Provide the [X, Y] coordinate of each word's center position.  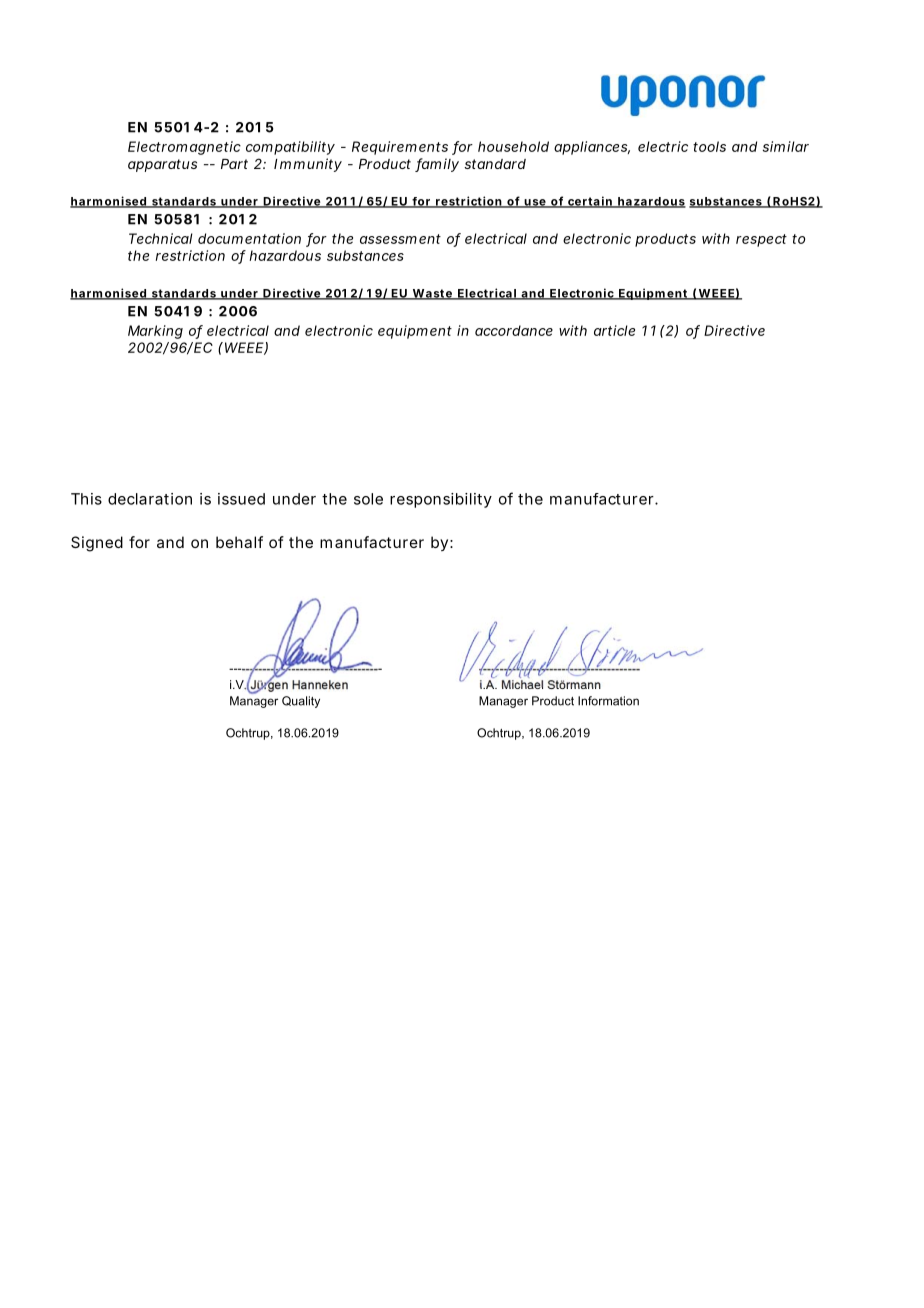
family [437, 165]
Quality [301, 702]
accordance [514, 330]
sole [368, 499]
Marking [155, 332]
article [614, 330]
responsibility [441, 500]
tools [709, 146]
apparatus [162, 165]
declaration [150, 499]
